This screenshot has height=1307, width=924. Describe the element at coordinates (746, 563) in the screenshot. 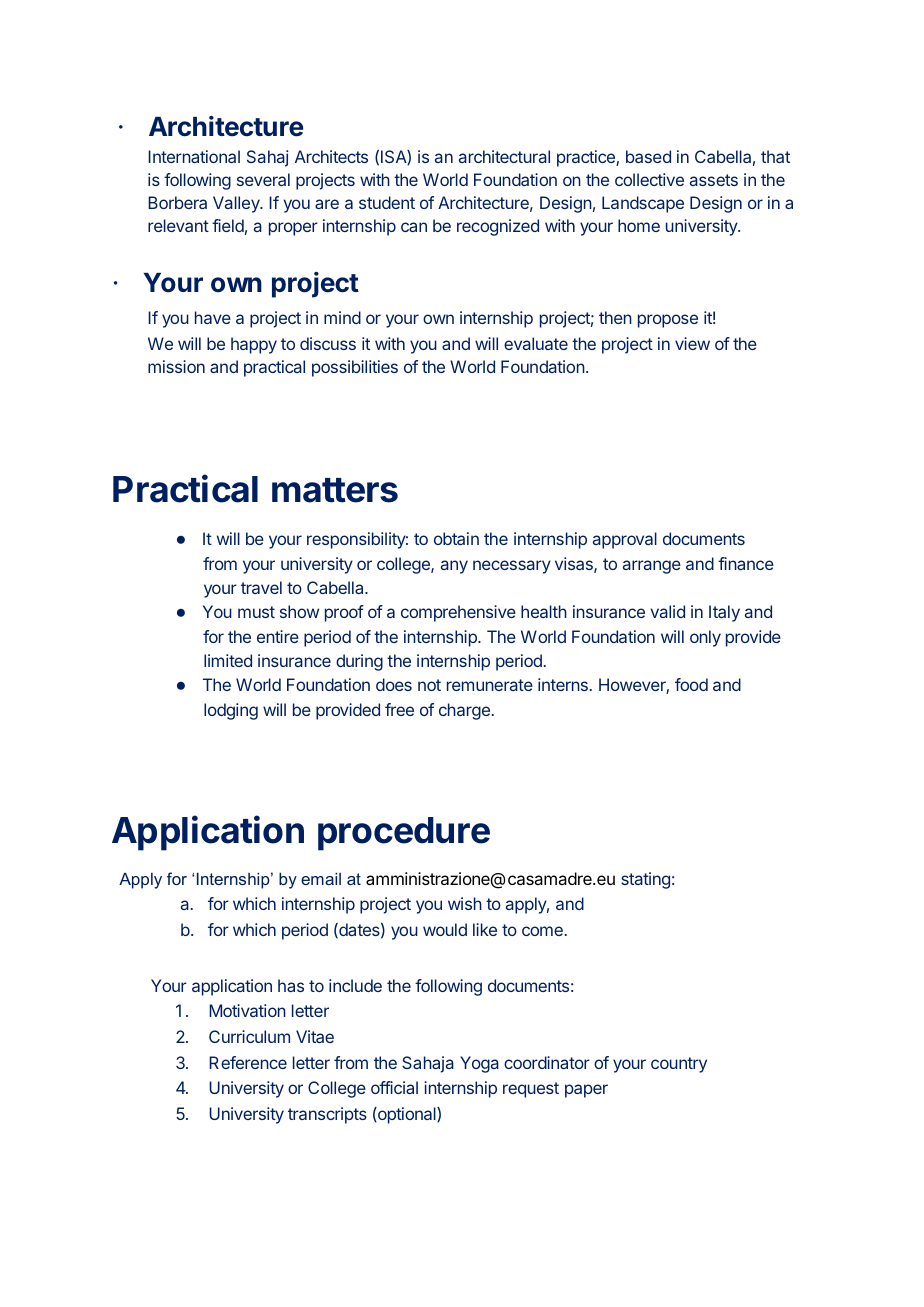

I see `finance` at that location.
